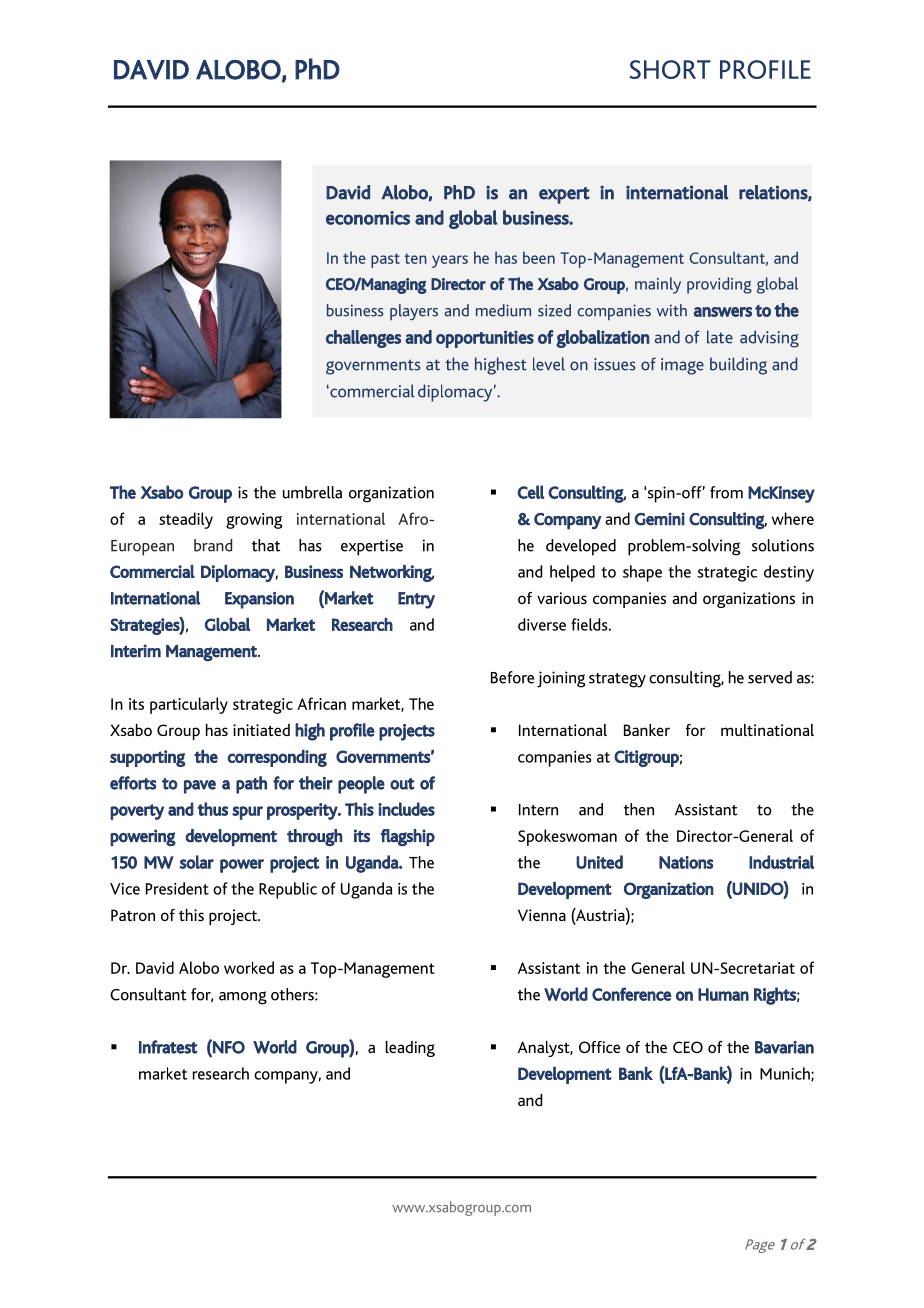  Describe the element at coordinates (243, 998) in the screenshot. I see `among` at that location.
